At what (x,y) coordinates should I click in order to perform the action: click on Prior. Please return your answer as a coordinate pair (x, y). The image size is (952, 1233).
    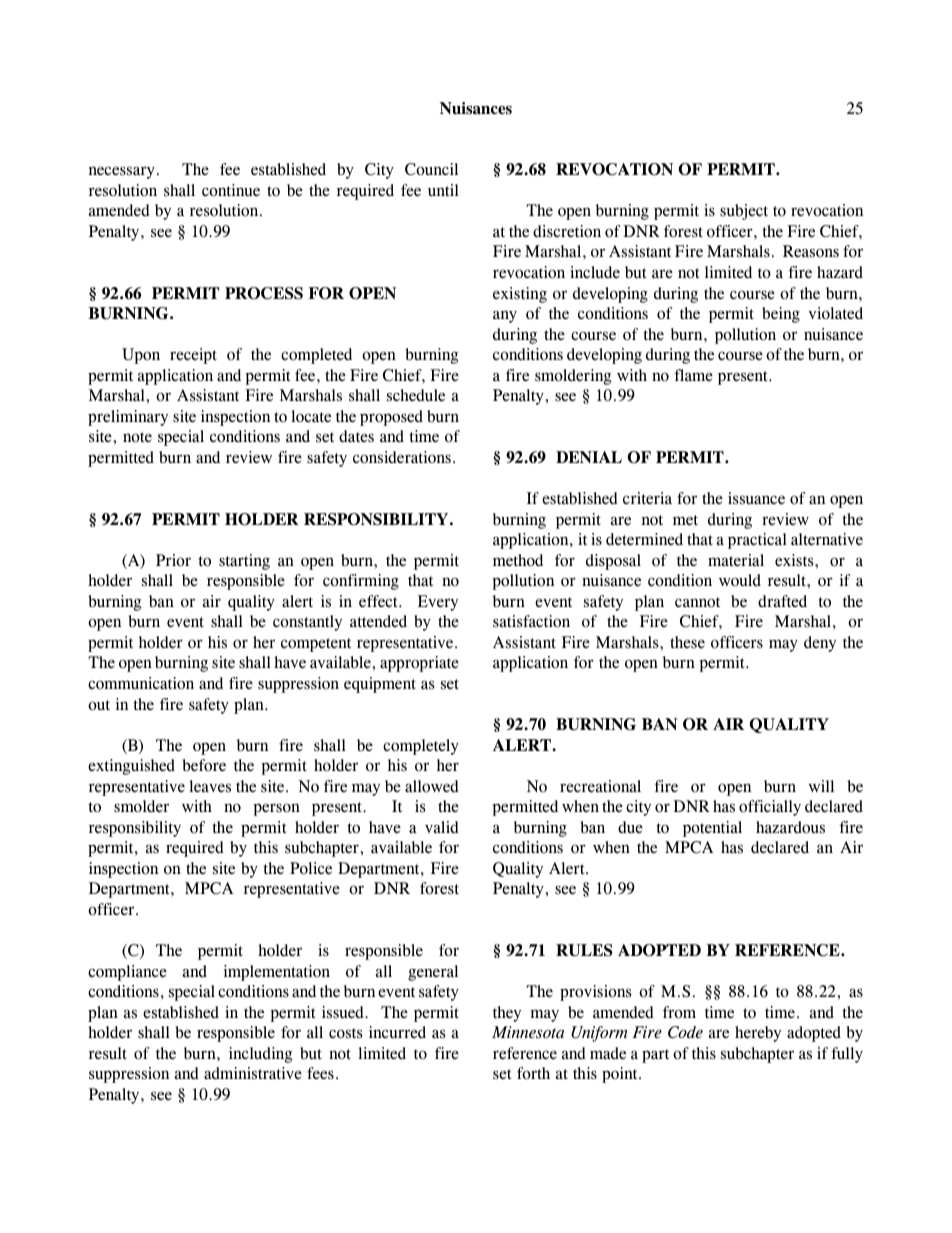
    Looking at the image, I should click on (173, 560).
